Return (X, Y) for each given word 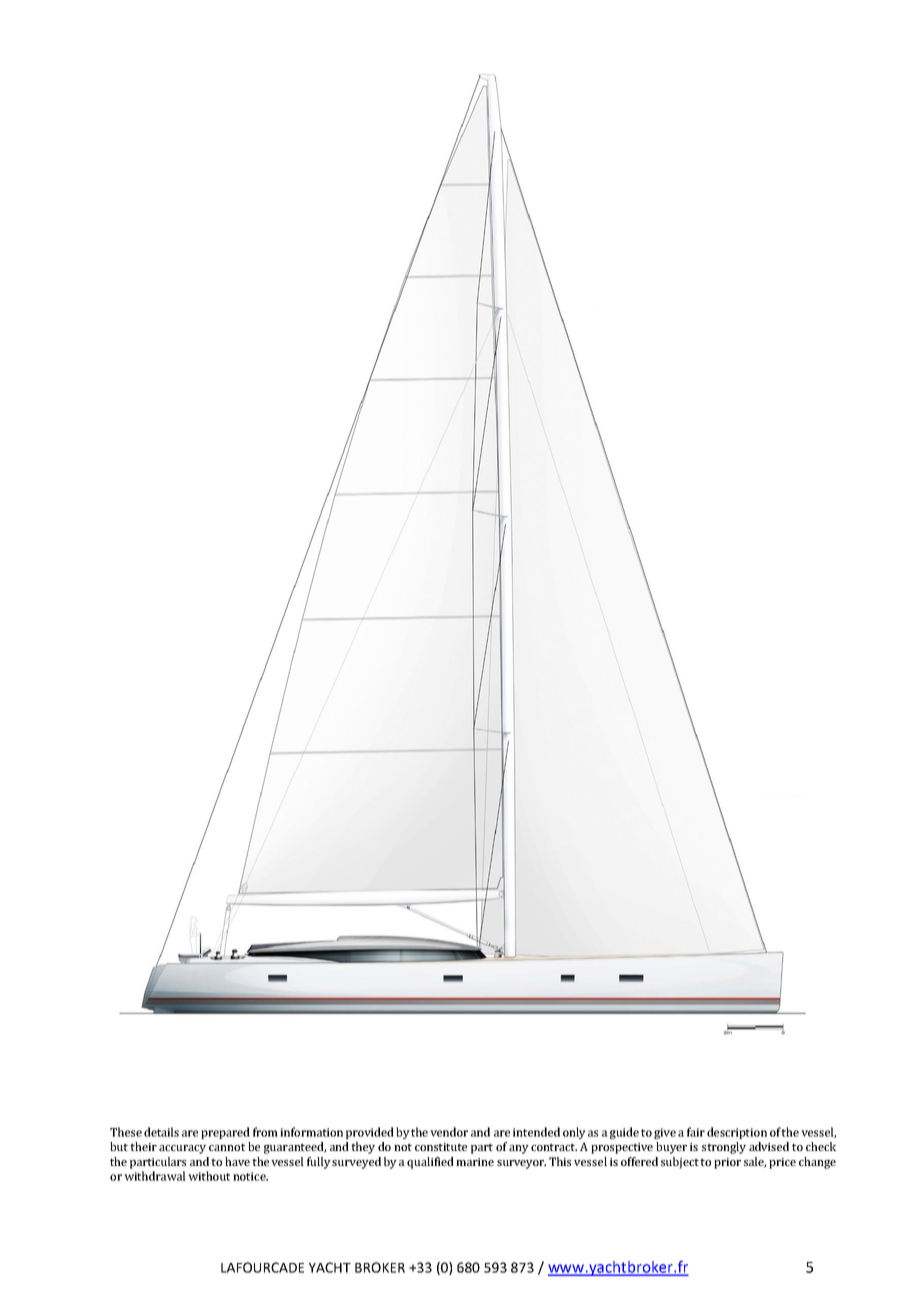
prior (727, 1163)
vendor (449, 1132)
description (737, 1133)
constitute (441, 1147)
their (143, 1146)
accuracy (182, 1149)
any (519, 1149)
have (237, 1161)
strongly (724, 1148)
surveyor (521, 1164)
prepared (225, 1133)
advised (769, 1146)
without (209, 1176)
